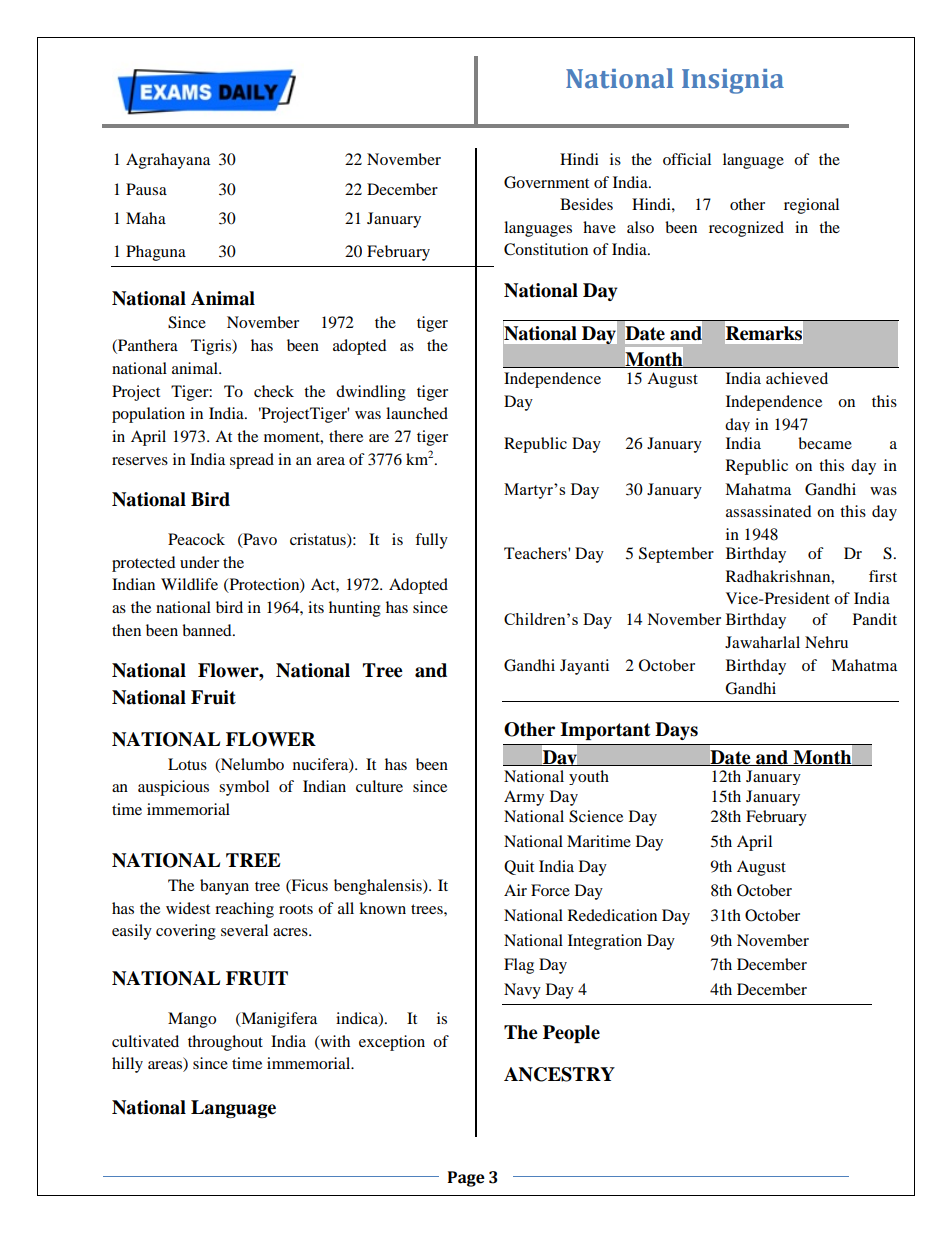 The height and width of the image is (1233, 952). I want to click on Integration, so click(605, 942).
